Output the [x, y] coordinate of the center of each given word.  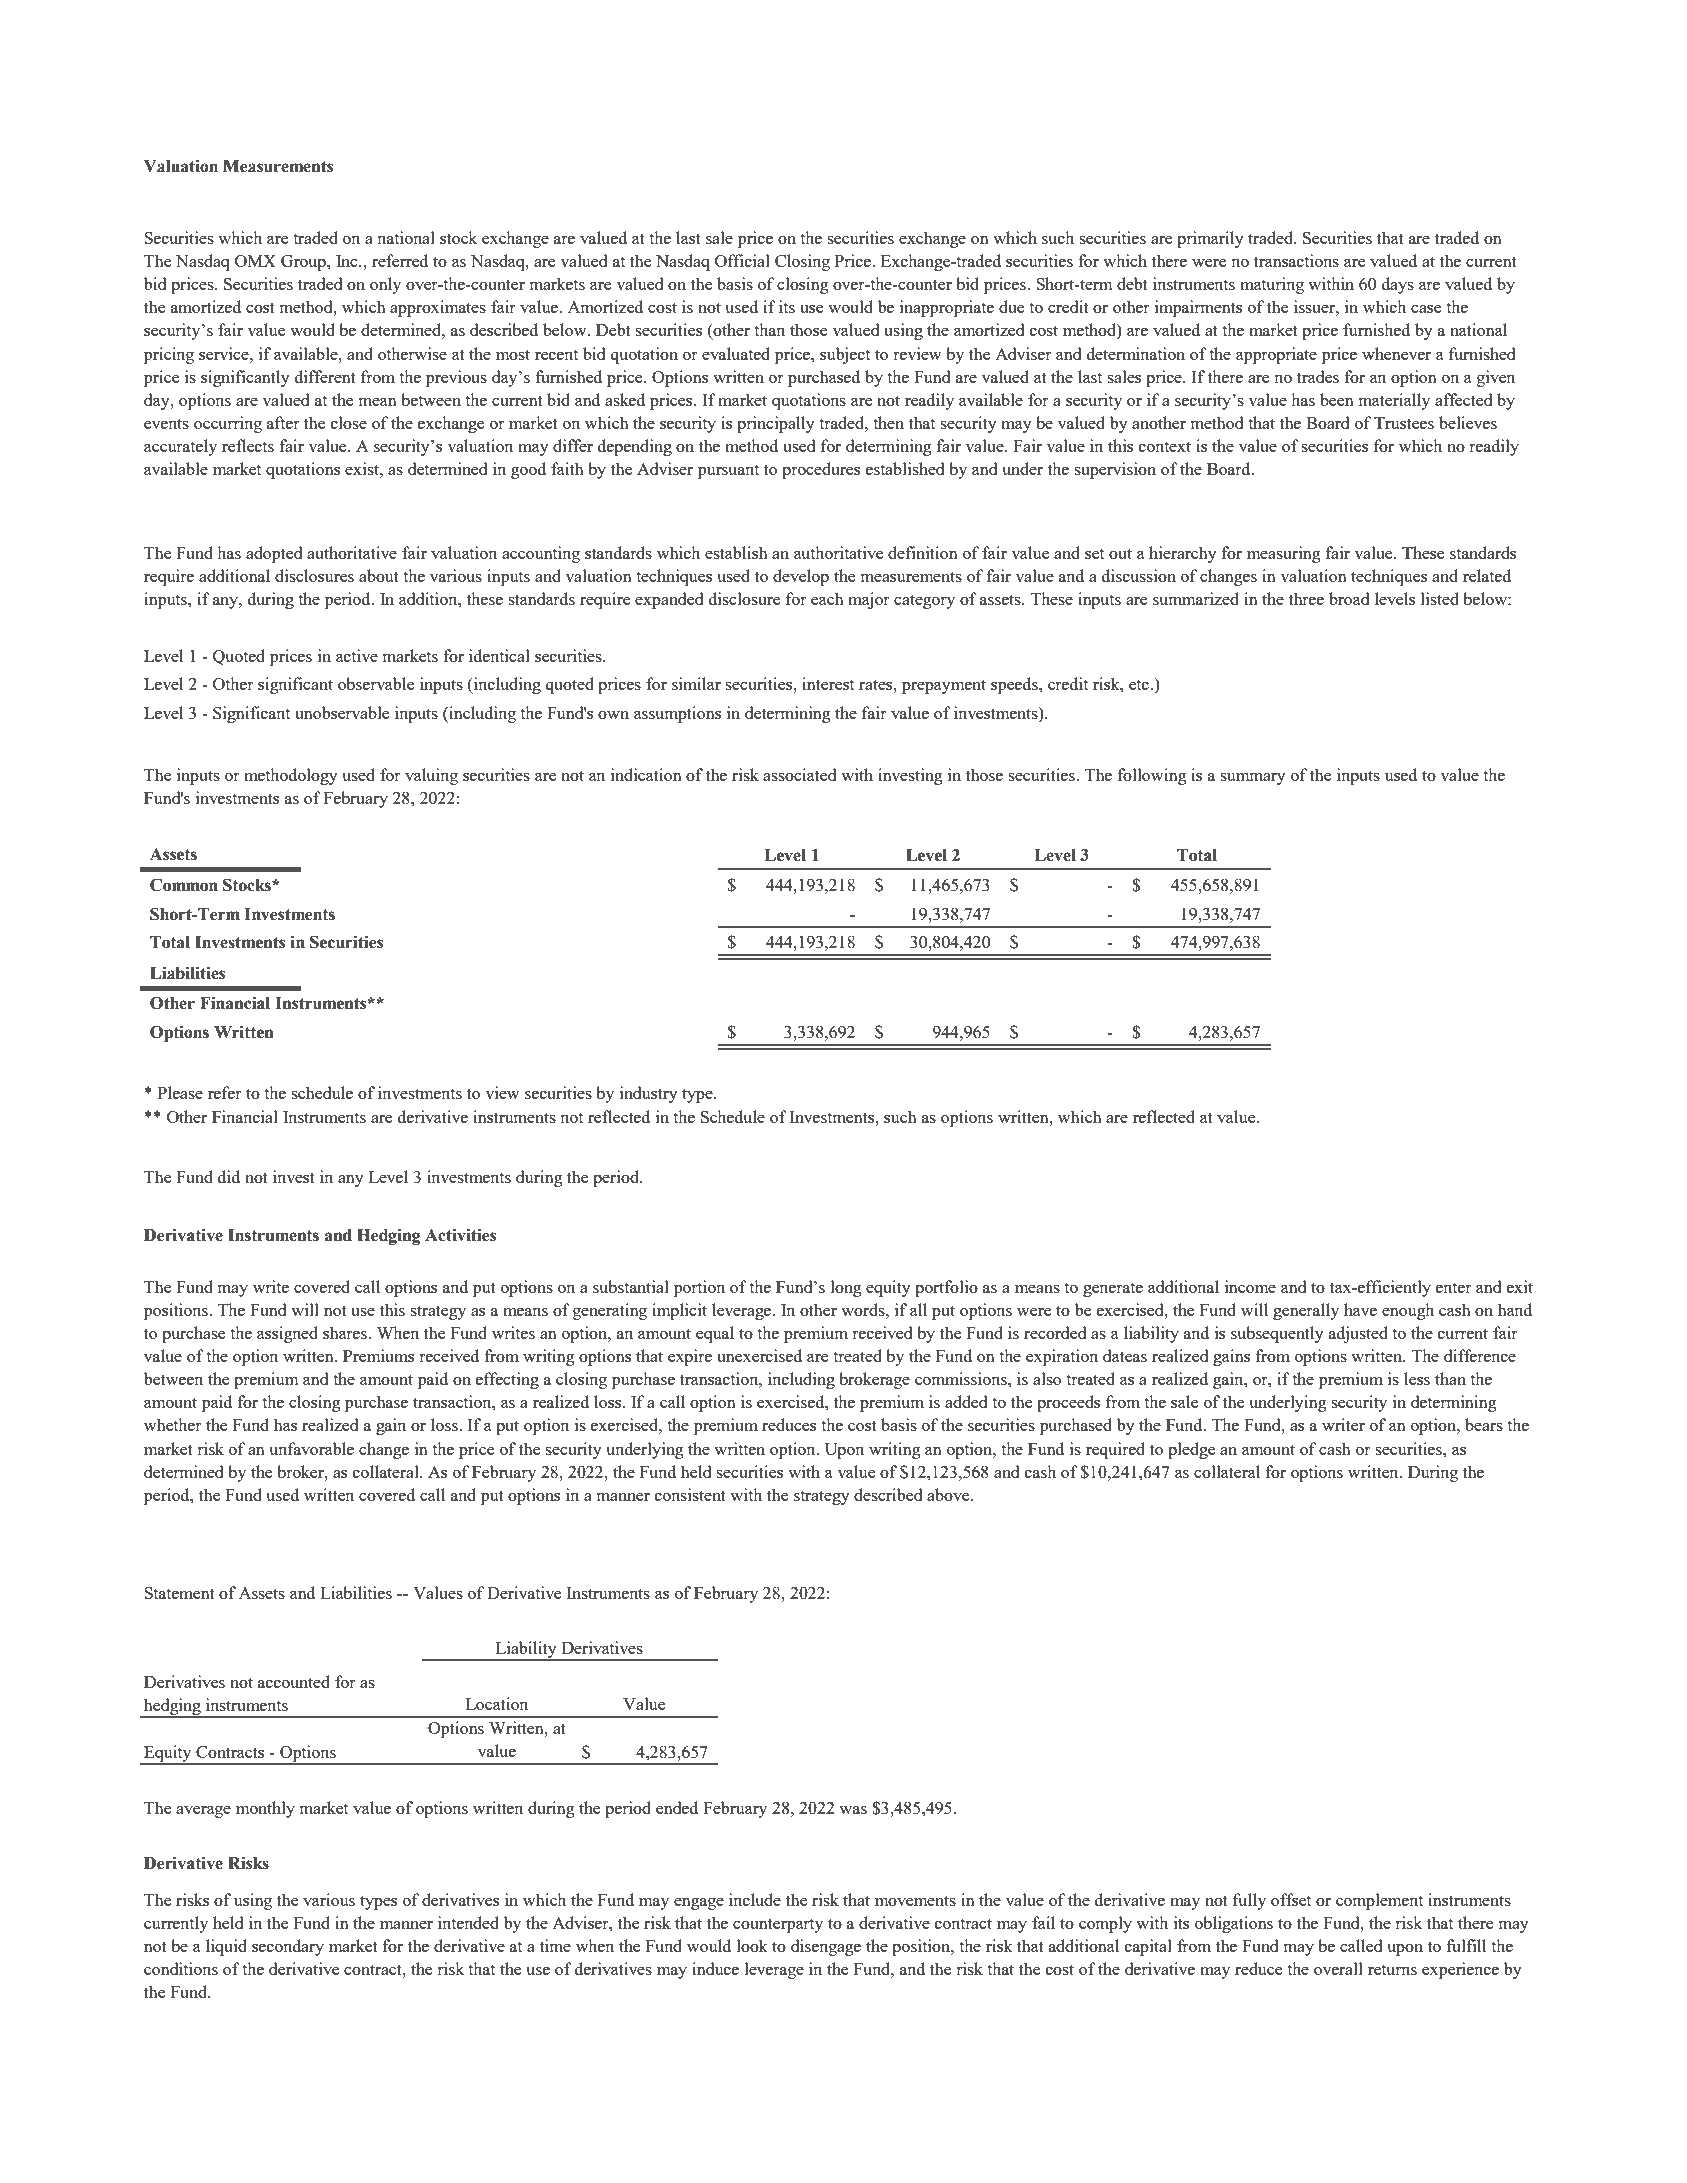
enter [1454, 1288]
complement [1379, 1901]
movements [915, 1900]
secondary [288, 1947]
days [1398, 285]
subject [845, 355]
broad [1349, 598]
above [949, 1494]
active [357, 655]
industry [649, 1094]
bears [1484, 1424]
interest [828, 683]
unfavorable [311, 1448]
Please [180, 1092]
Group [304, 263]
